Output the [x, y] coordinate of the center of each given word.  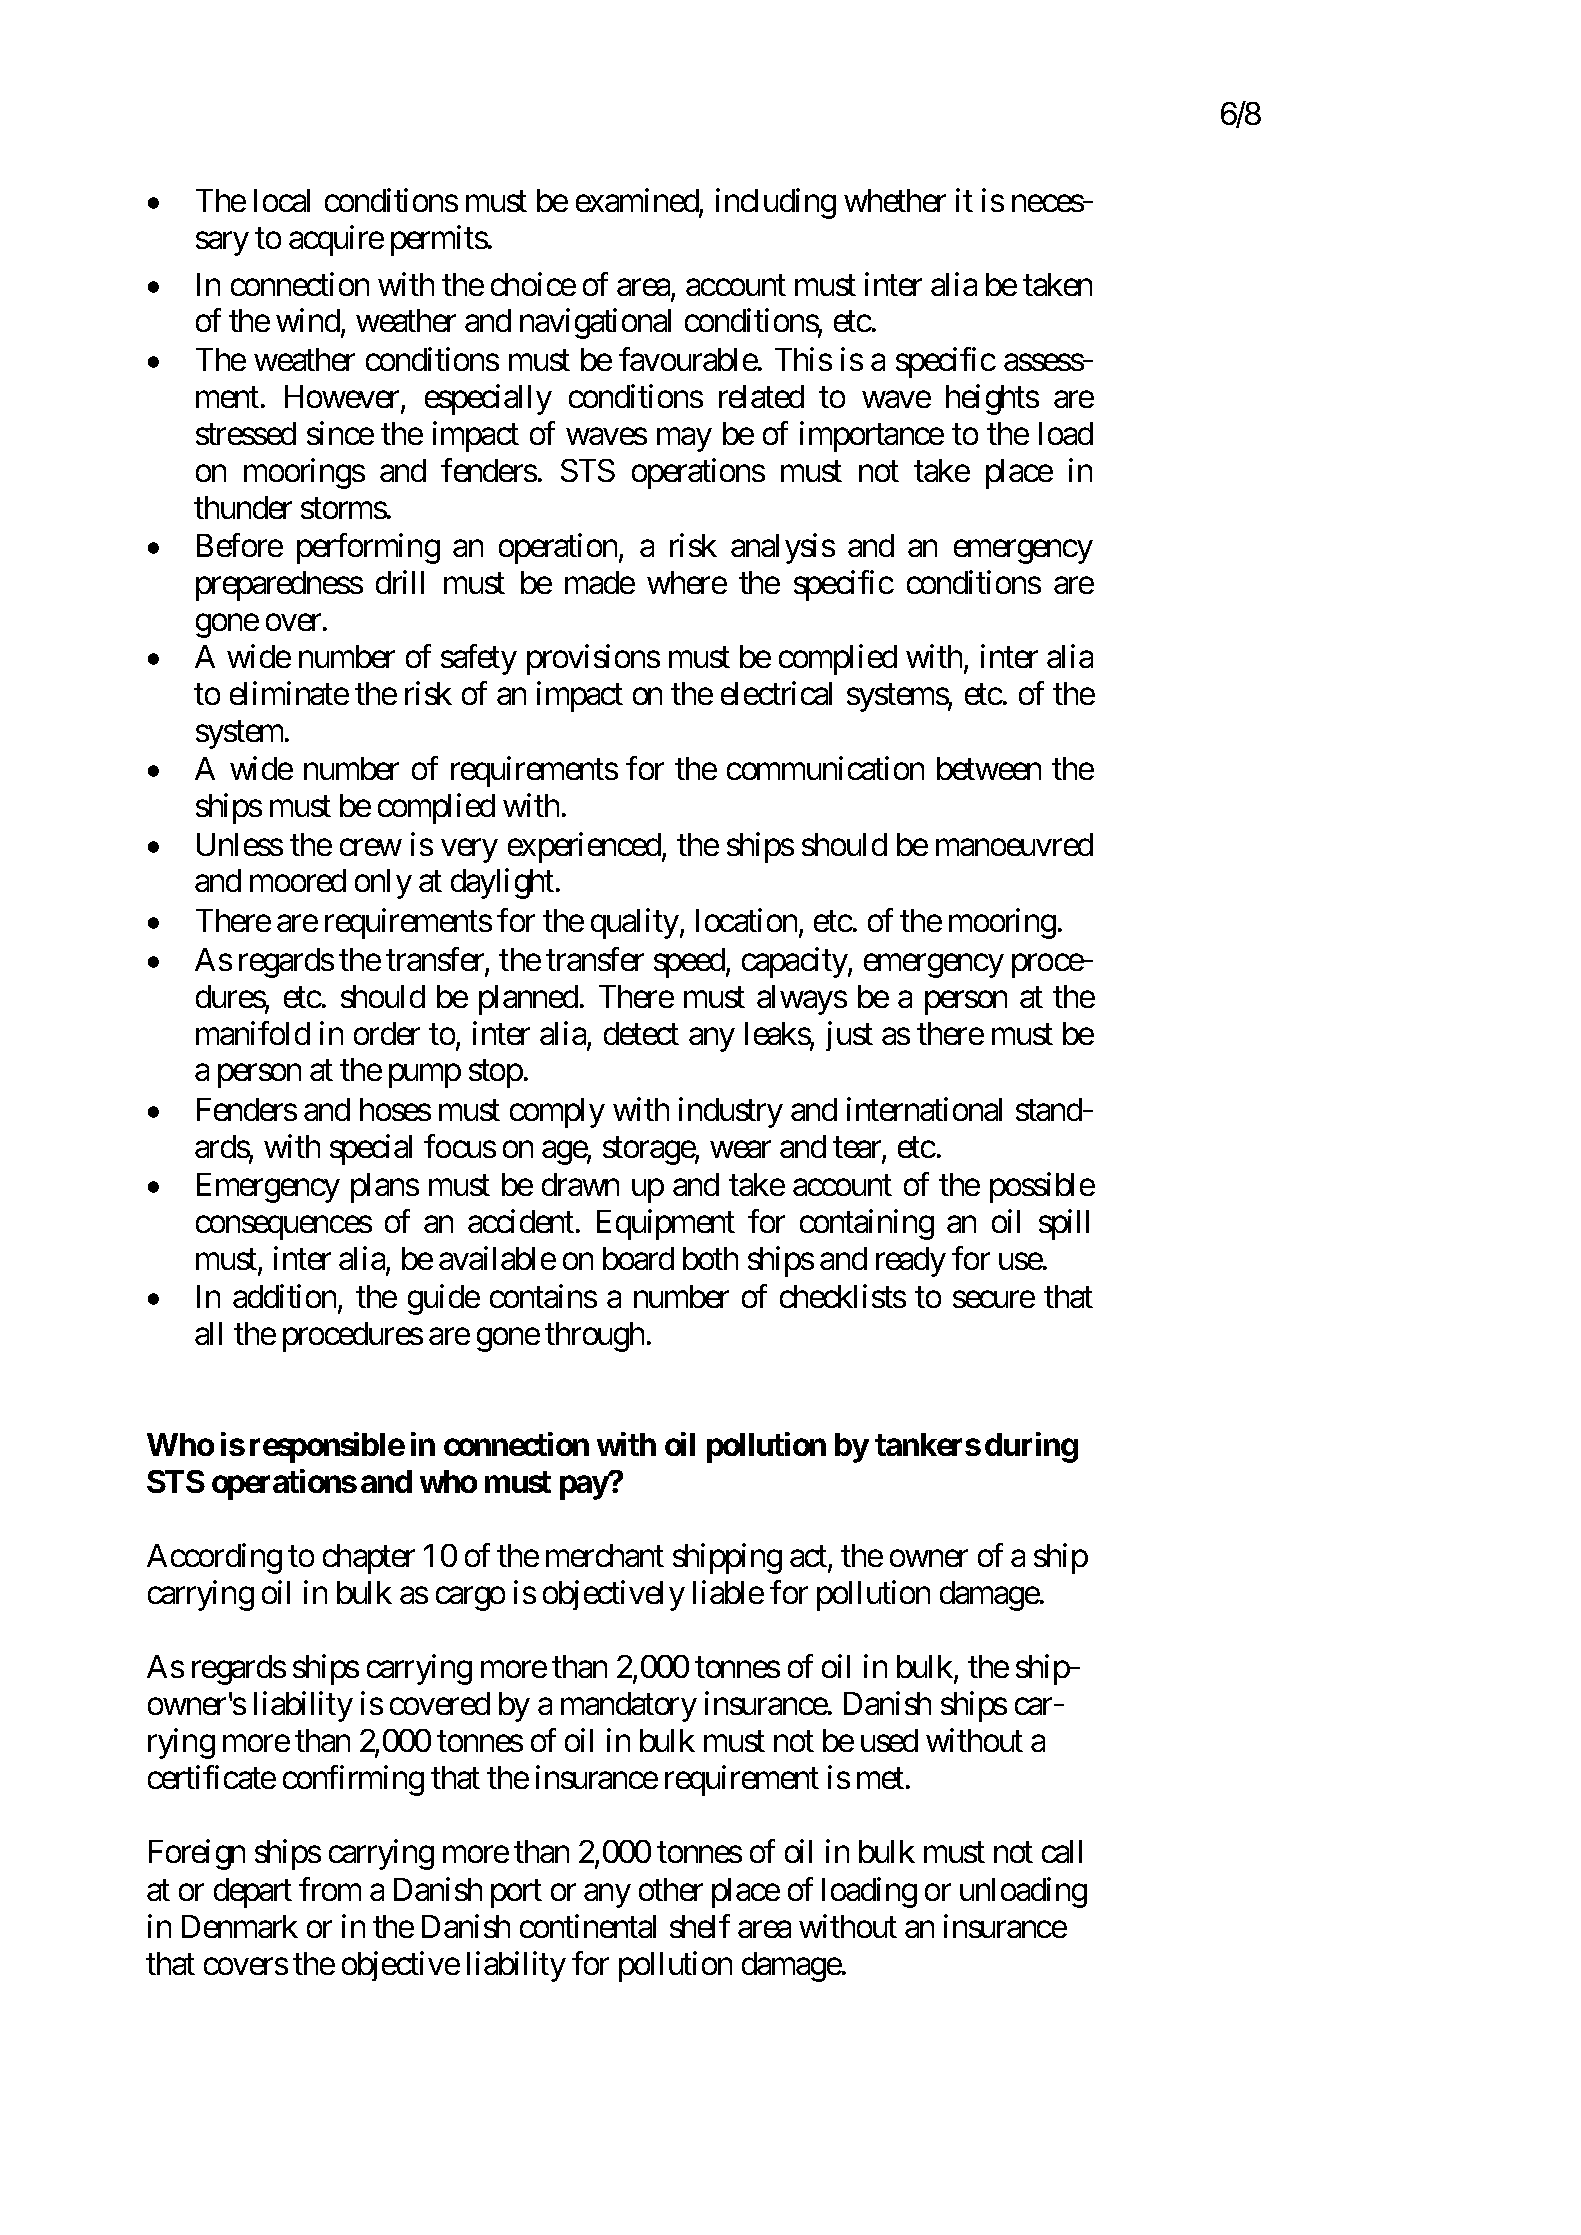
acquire [336, 240]
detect [641, 1033]
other [671, 1889]
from [330, 1889]
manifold [253, 1033]
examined [638, 202]
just [849, 1036]
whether [895, 200]
